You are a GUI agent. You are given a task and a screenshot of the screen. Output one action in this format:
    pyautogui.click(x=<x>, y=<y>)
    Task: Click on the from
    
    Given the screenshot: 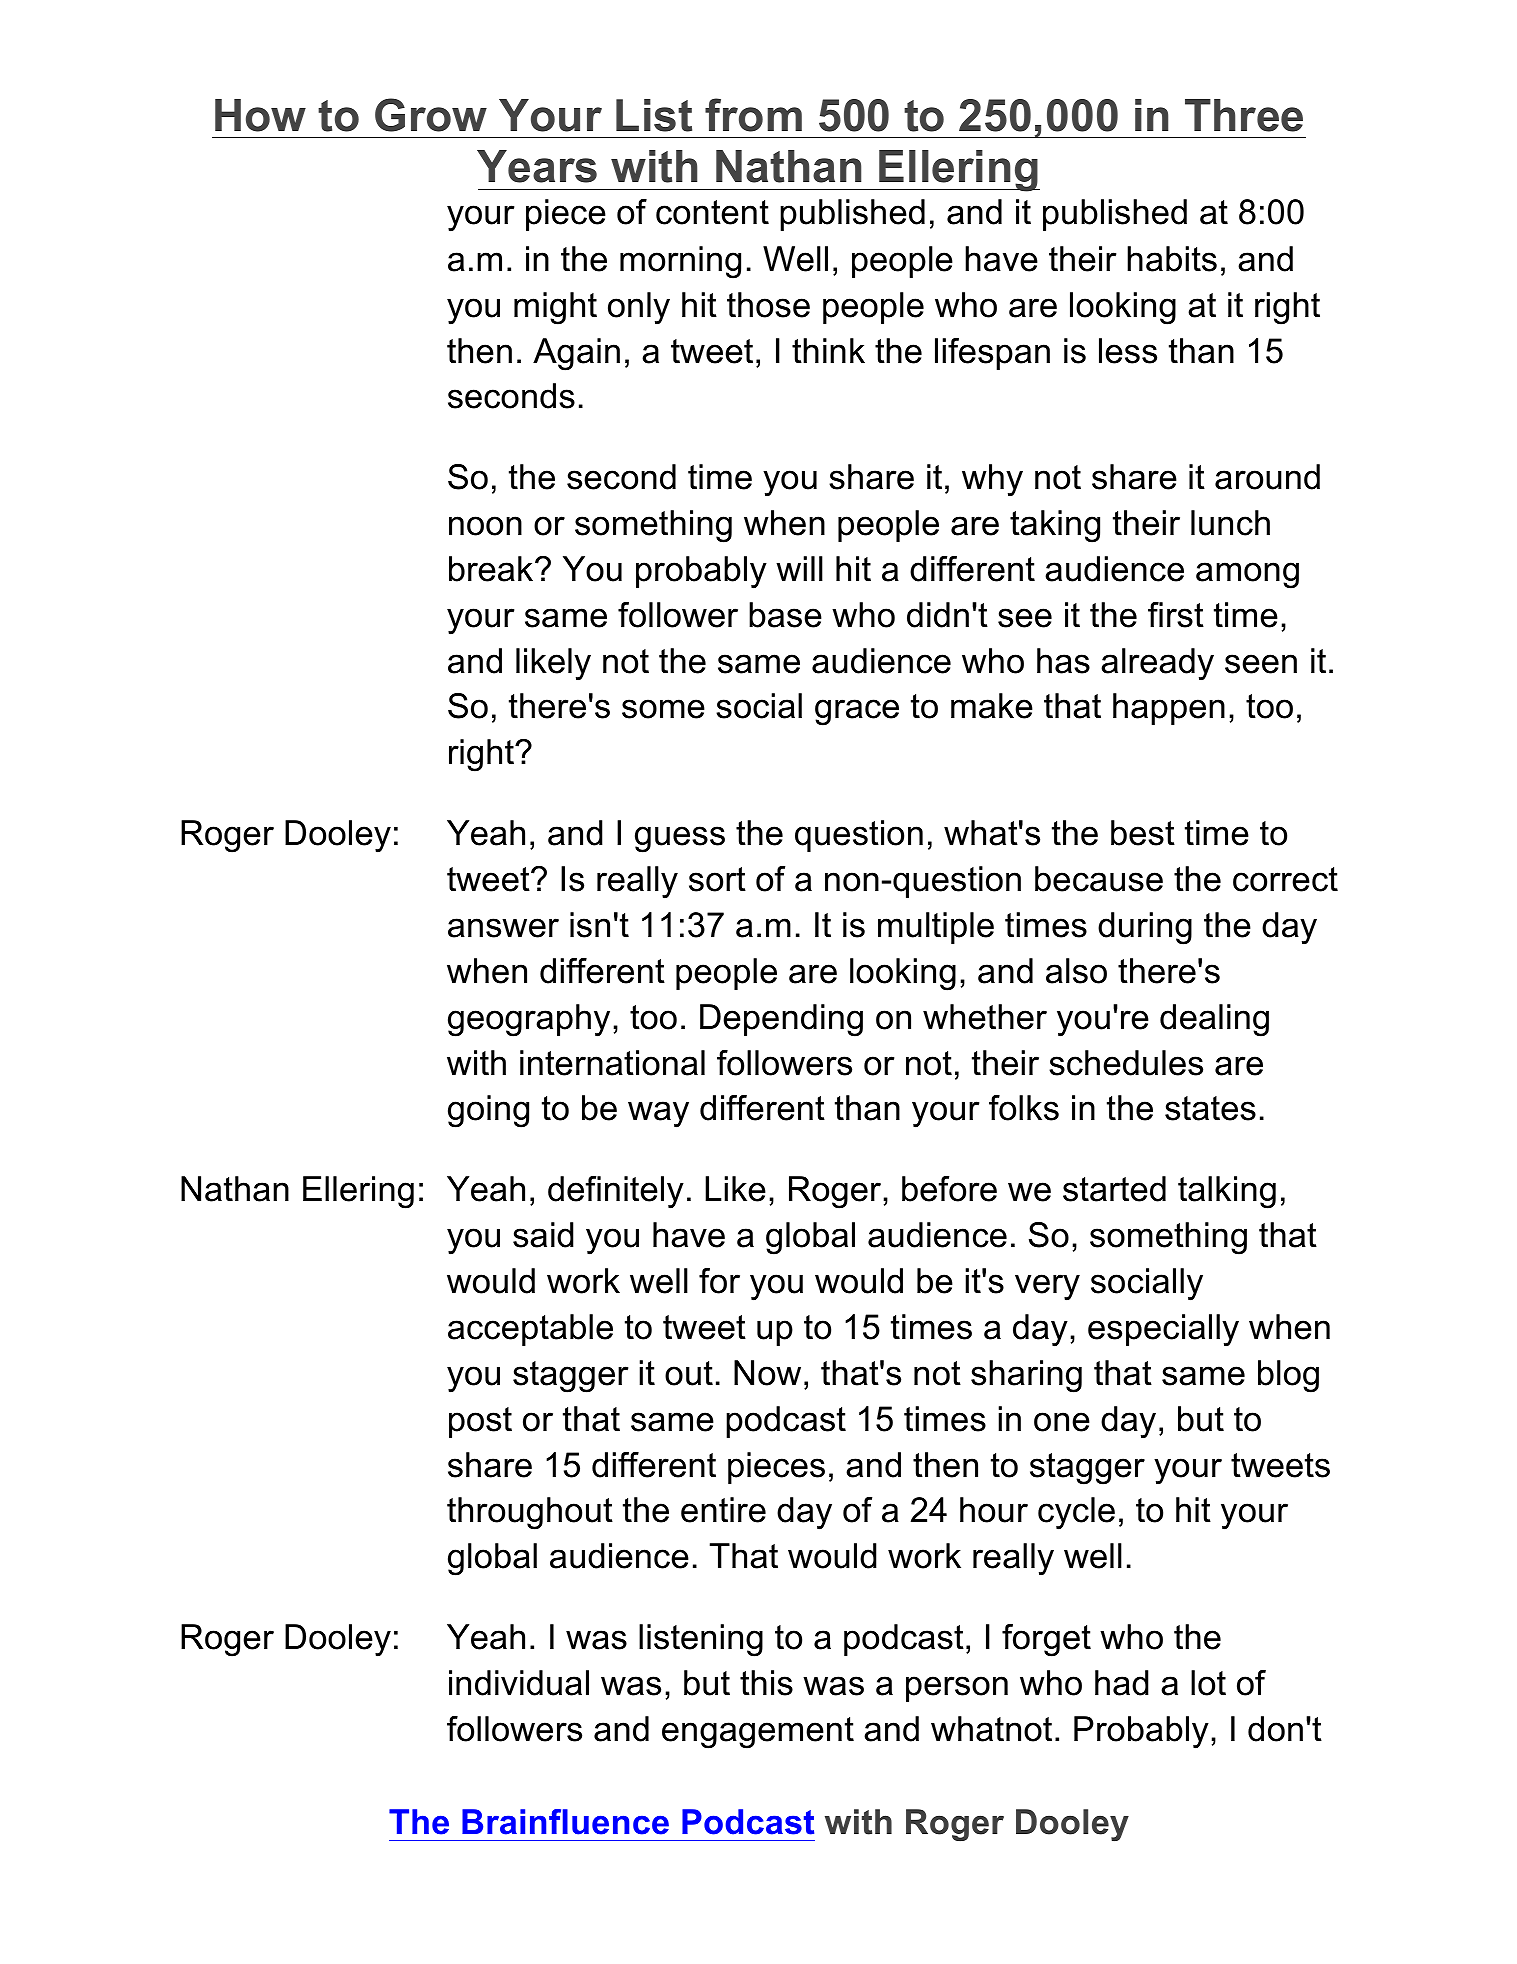 What is the action you would take?
    pyautogui.click(x=753, y=115)
